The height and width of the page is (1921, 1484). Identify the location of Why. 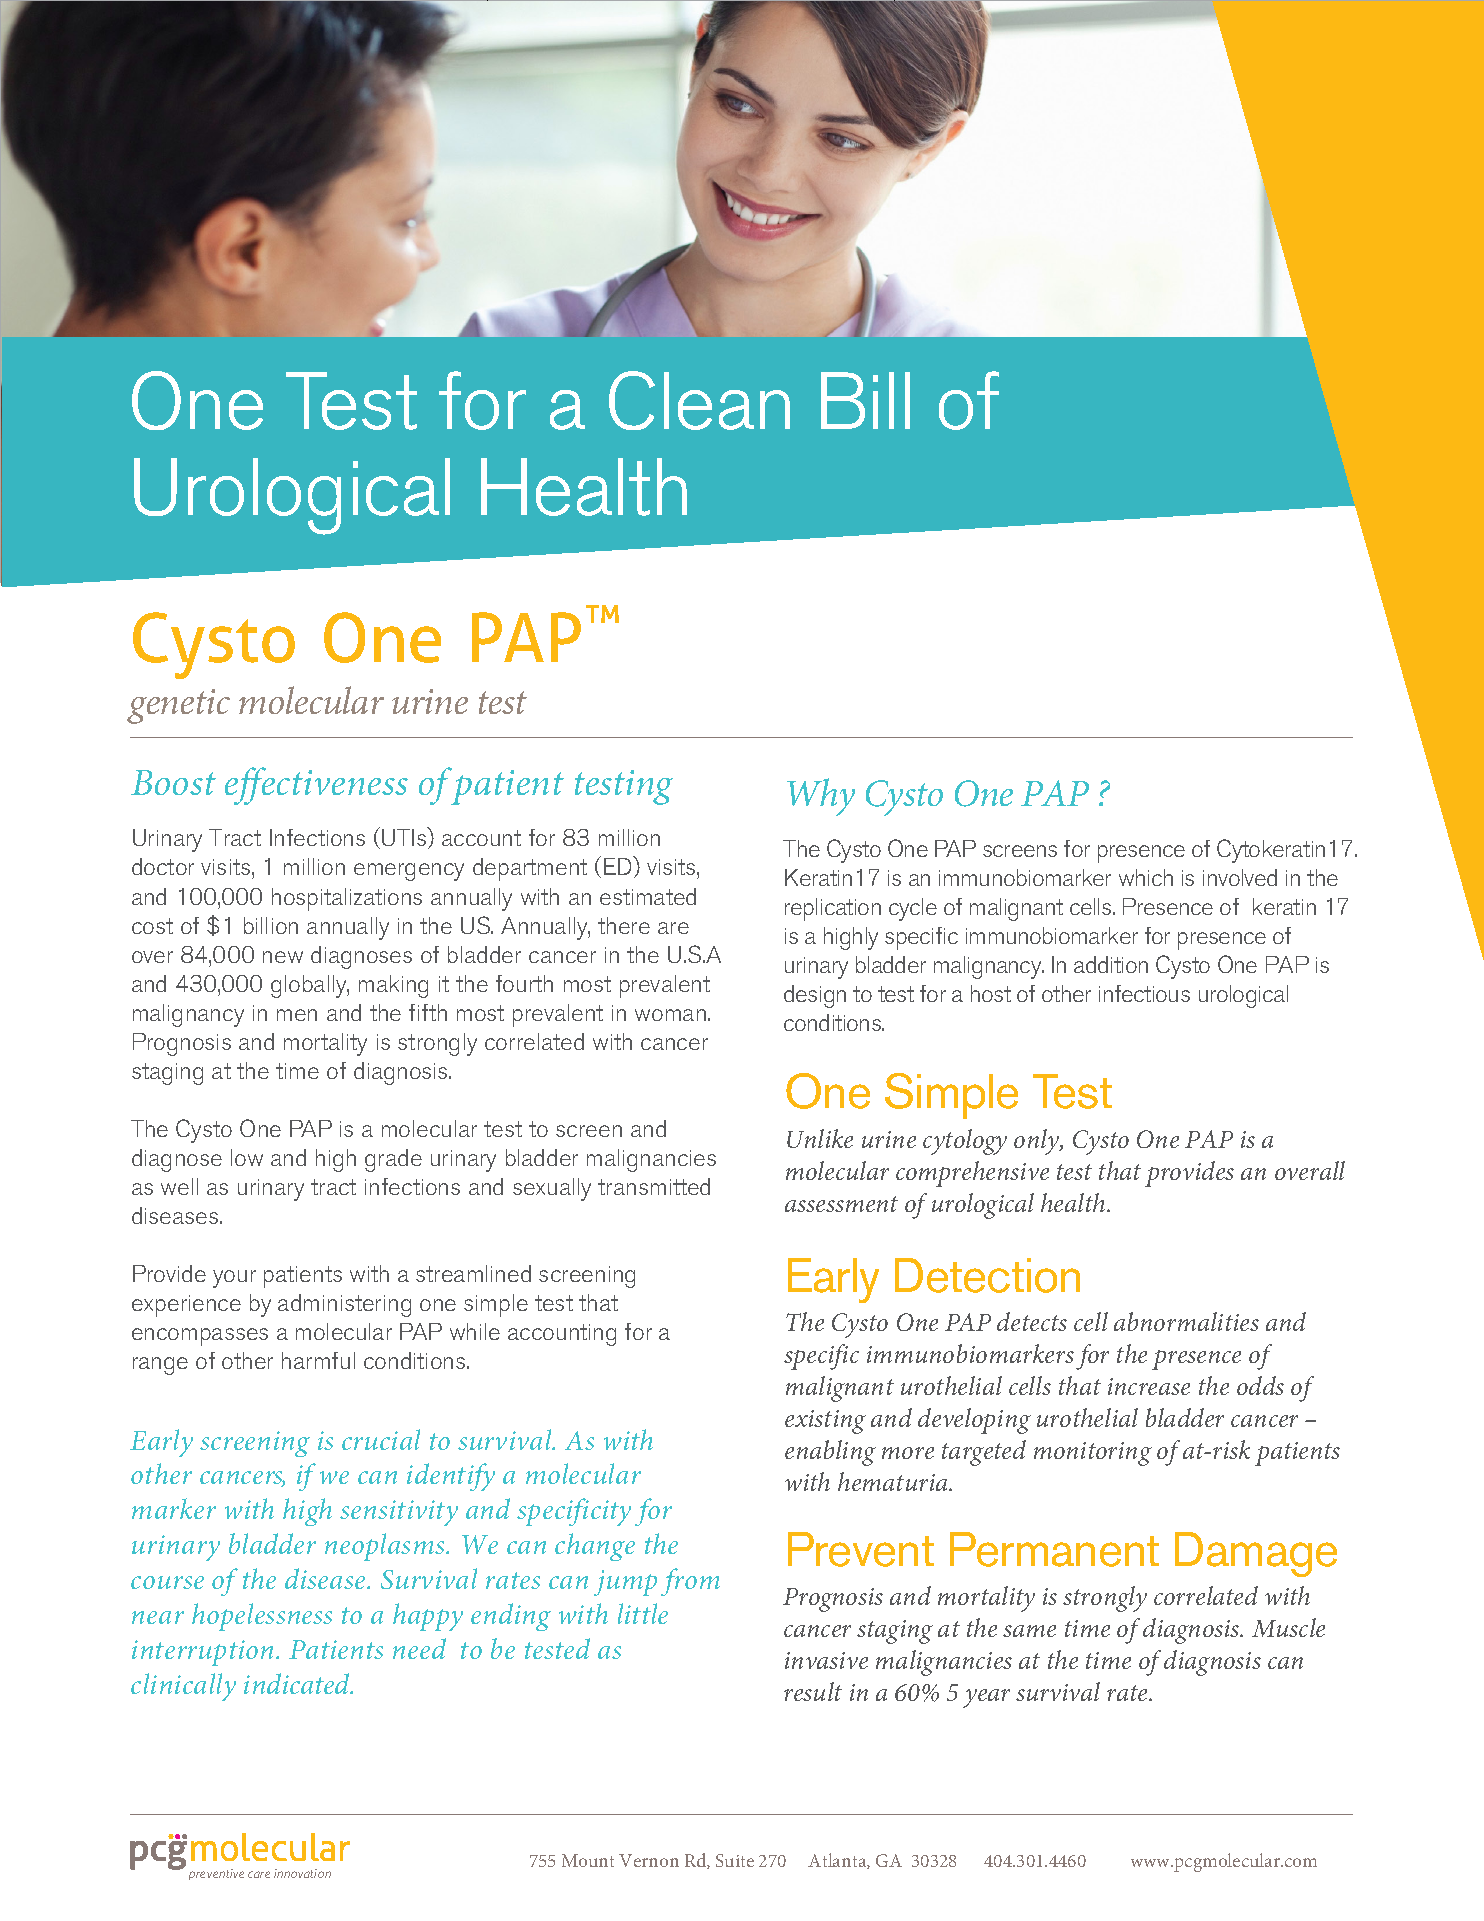
(821, 797).
